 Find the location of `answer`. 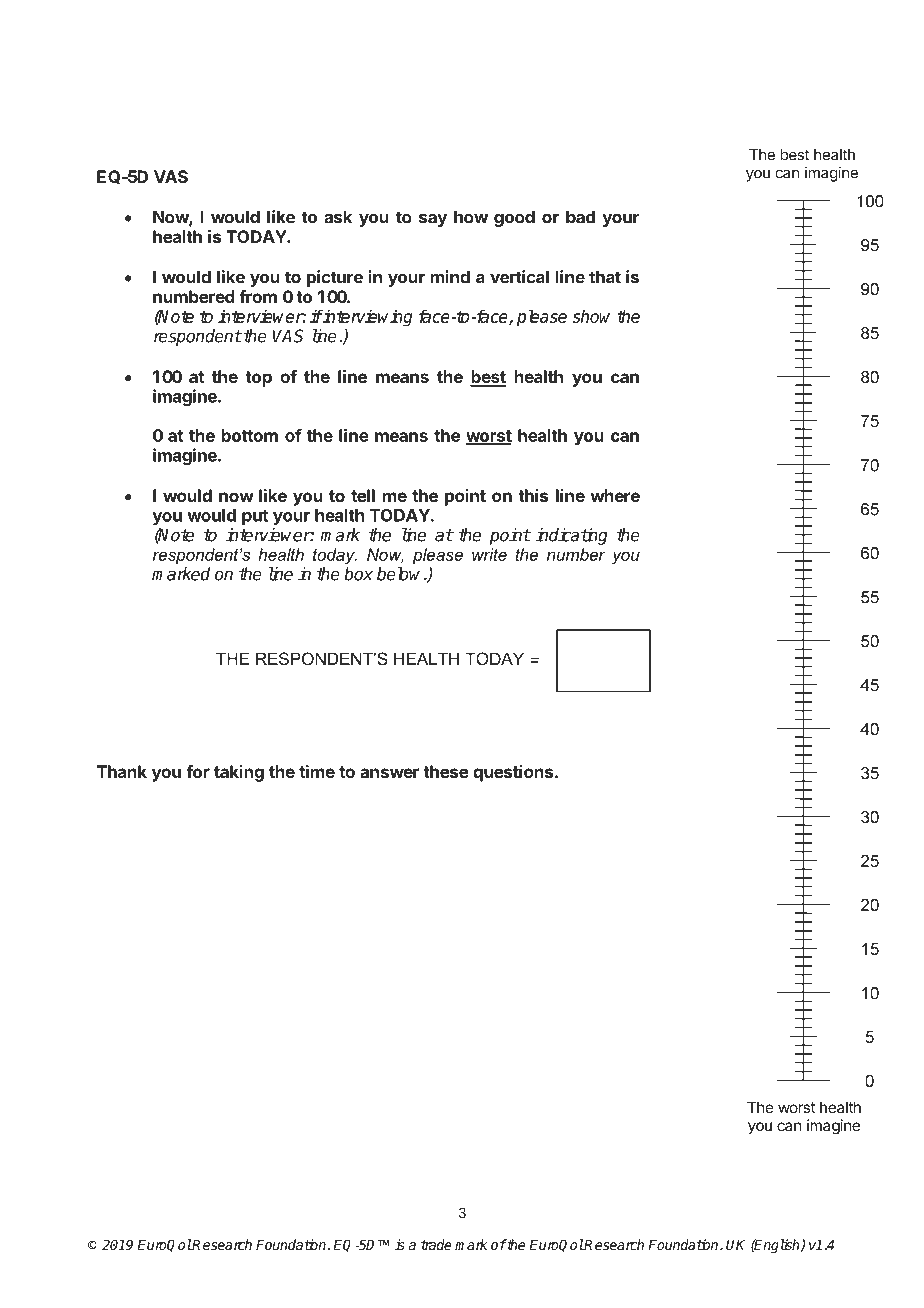

answer is located at coordinates (389, 773).
